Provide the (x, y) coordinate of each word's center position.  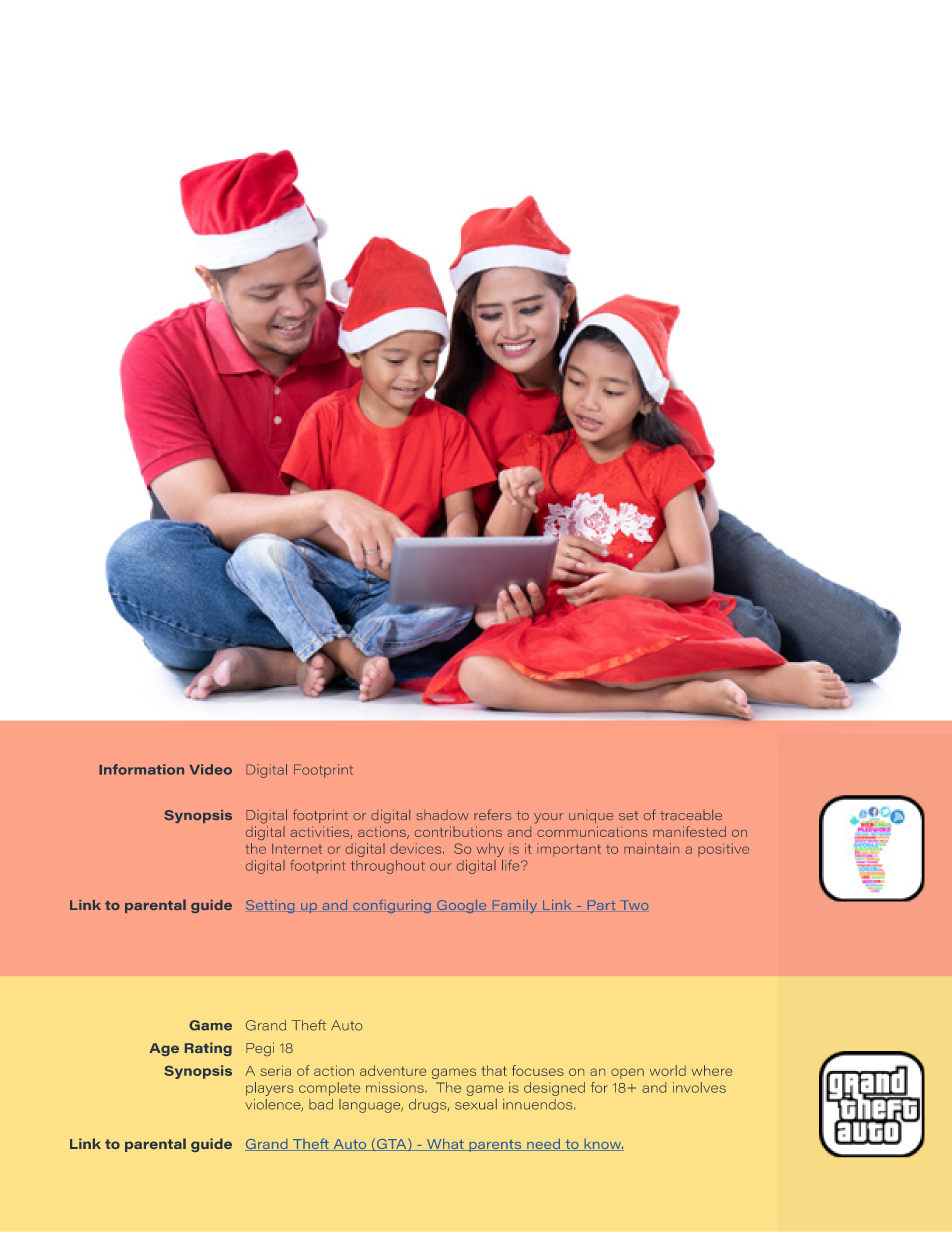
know (603, 1145)
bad (321, 1104)
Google (461, 906)
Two (634, 905)
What (445, 1144)
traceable (691, 814)
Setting (270, 906)
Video (210, 769)
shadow (442, 815)
